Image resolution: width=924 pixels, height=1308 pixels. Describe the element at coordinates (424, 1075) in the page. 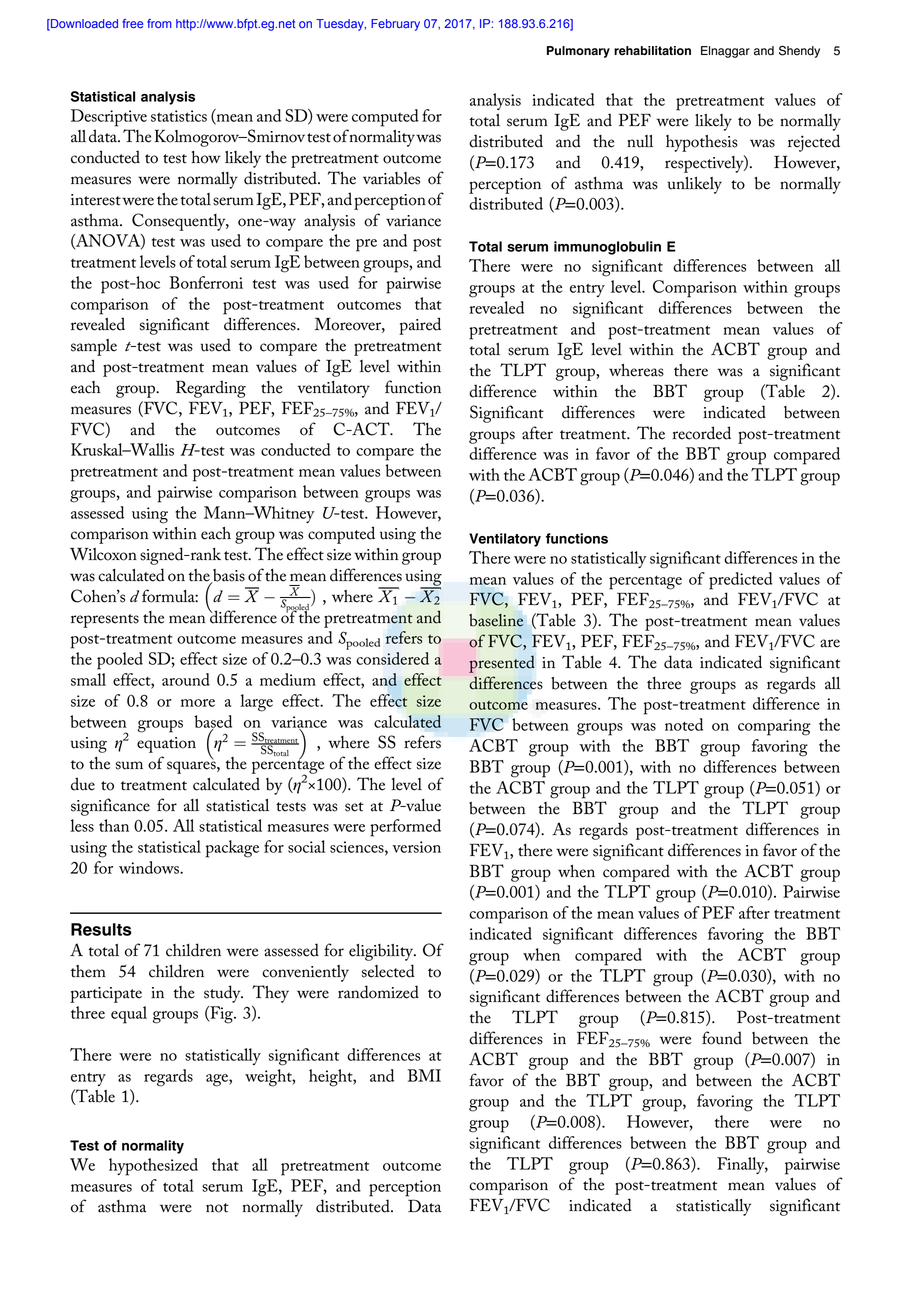

I see `BMI` at that location.
